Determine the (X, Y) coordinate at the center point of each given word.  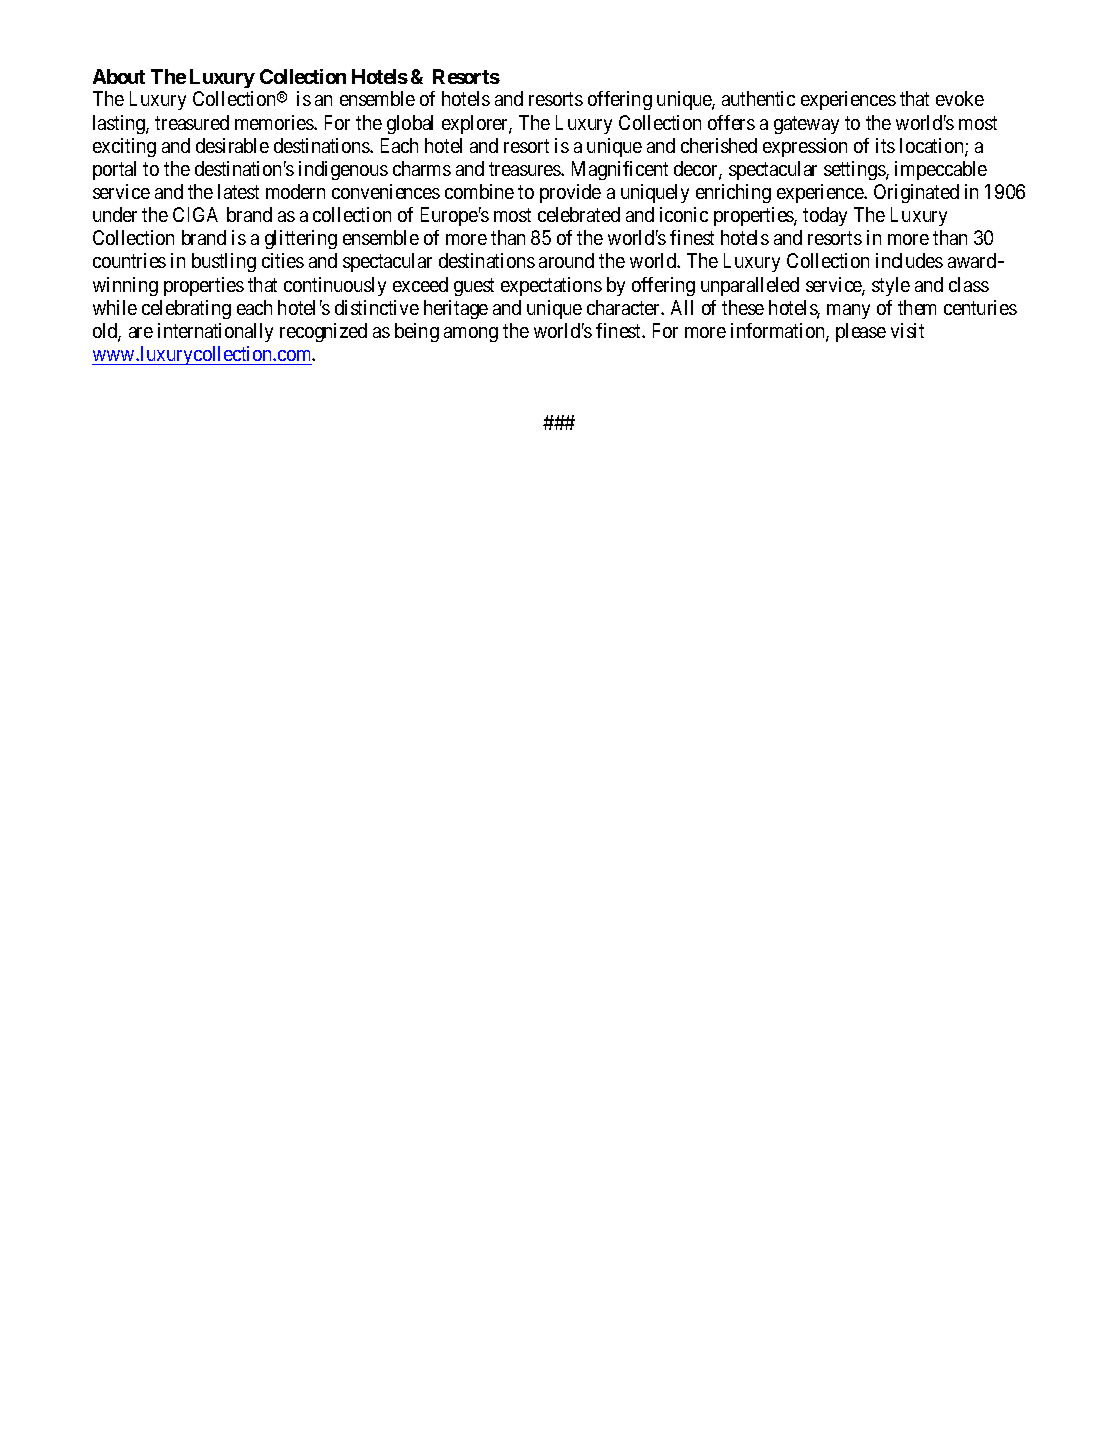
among (471, 334)
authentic (758, 98)
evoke (960, 98)
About (119, 76)
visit (907, 330)
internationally (215, 332)
